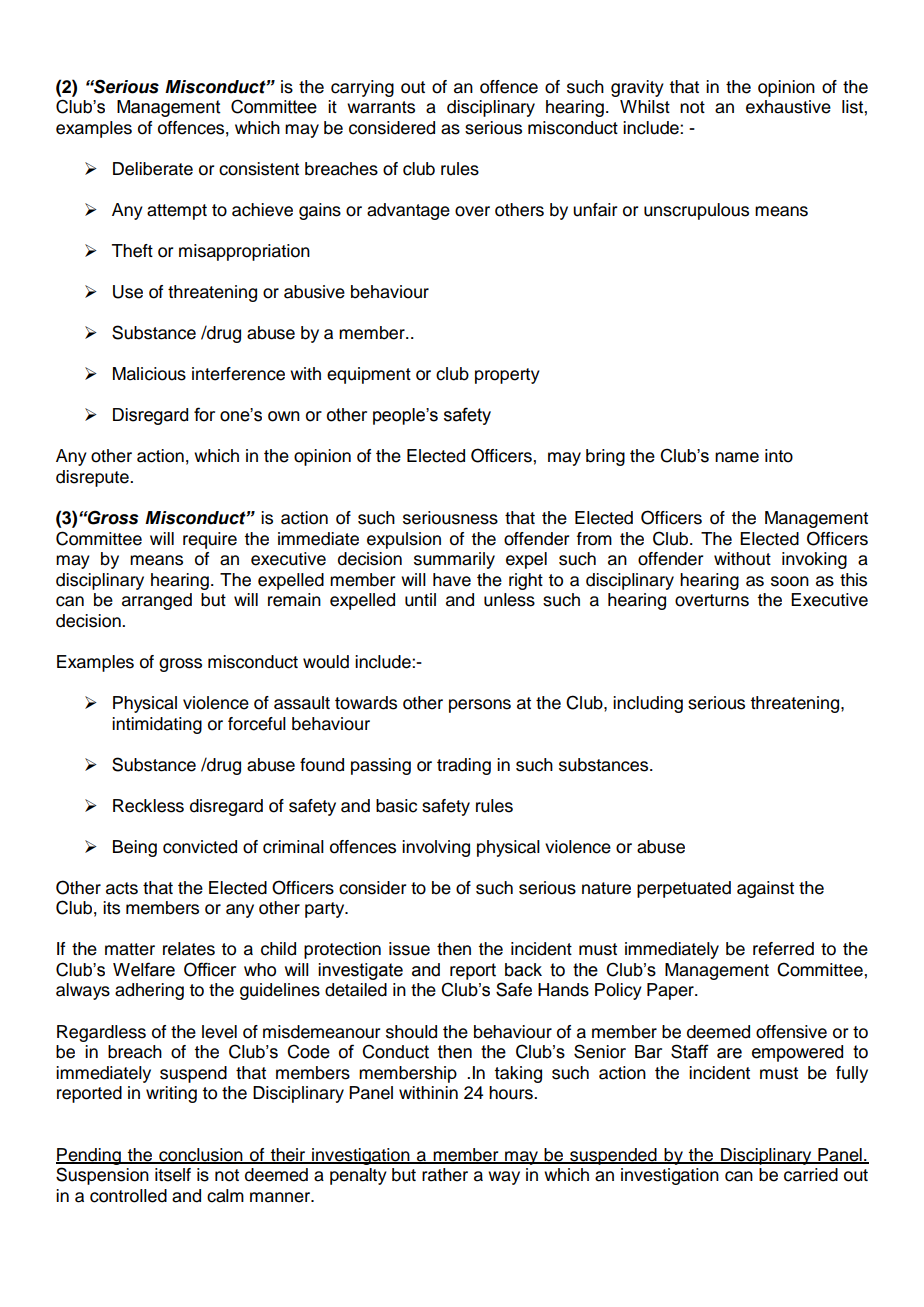 Image resolution: width=924 pixels, height=1307 pixels. Describe the element at coordinates (814, 560) in the page. I see `invoking` at that location.
